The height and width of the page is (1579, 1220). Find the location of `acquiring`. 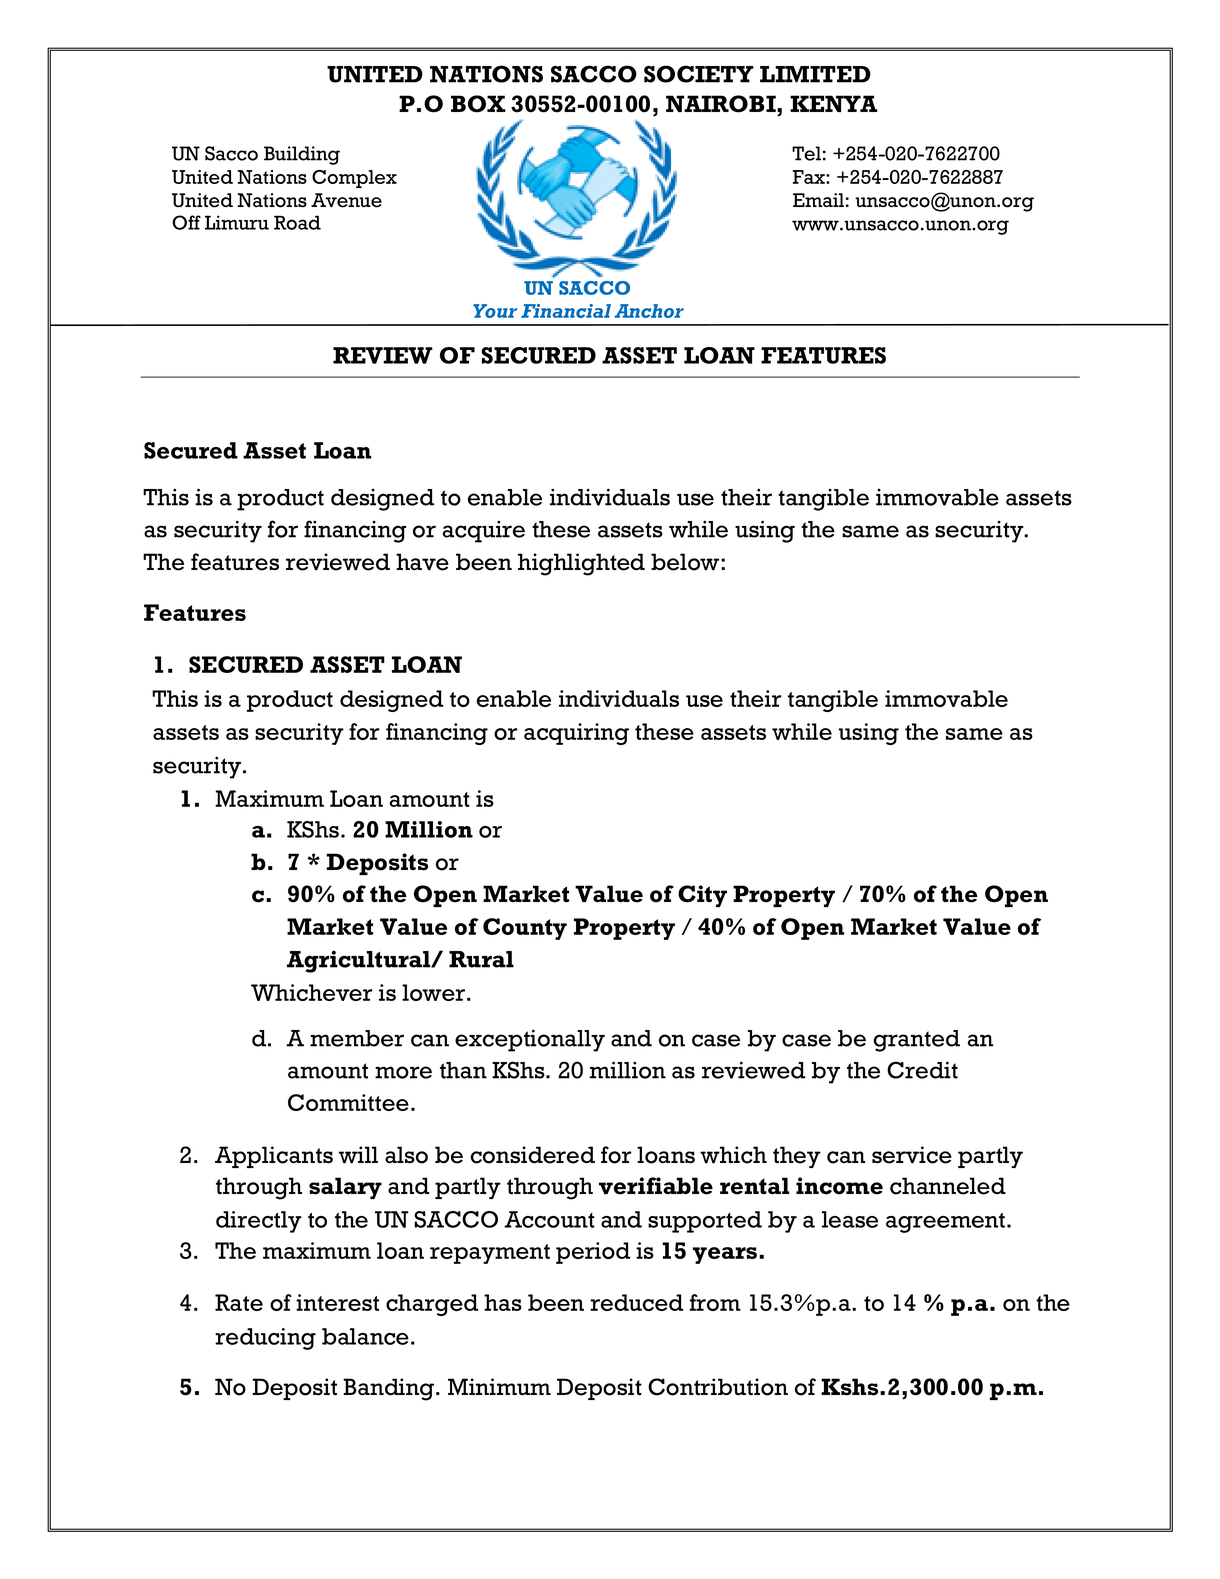

acquiring is located at coordinates (576, 734).
